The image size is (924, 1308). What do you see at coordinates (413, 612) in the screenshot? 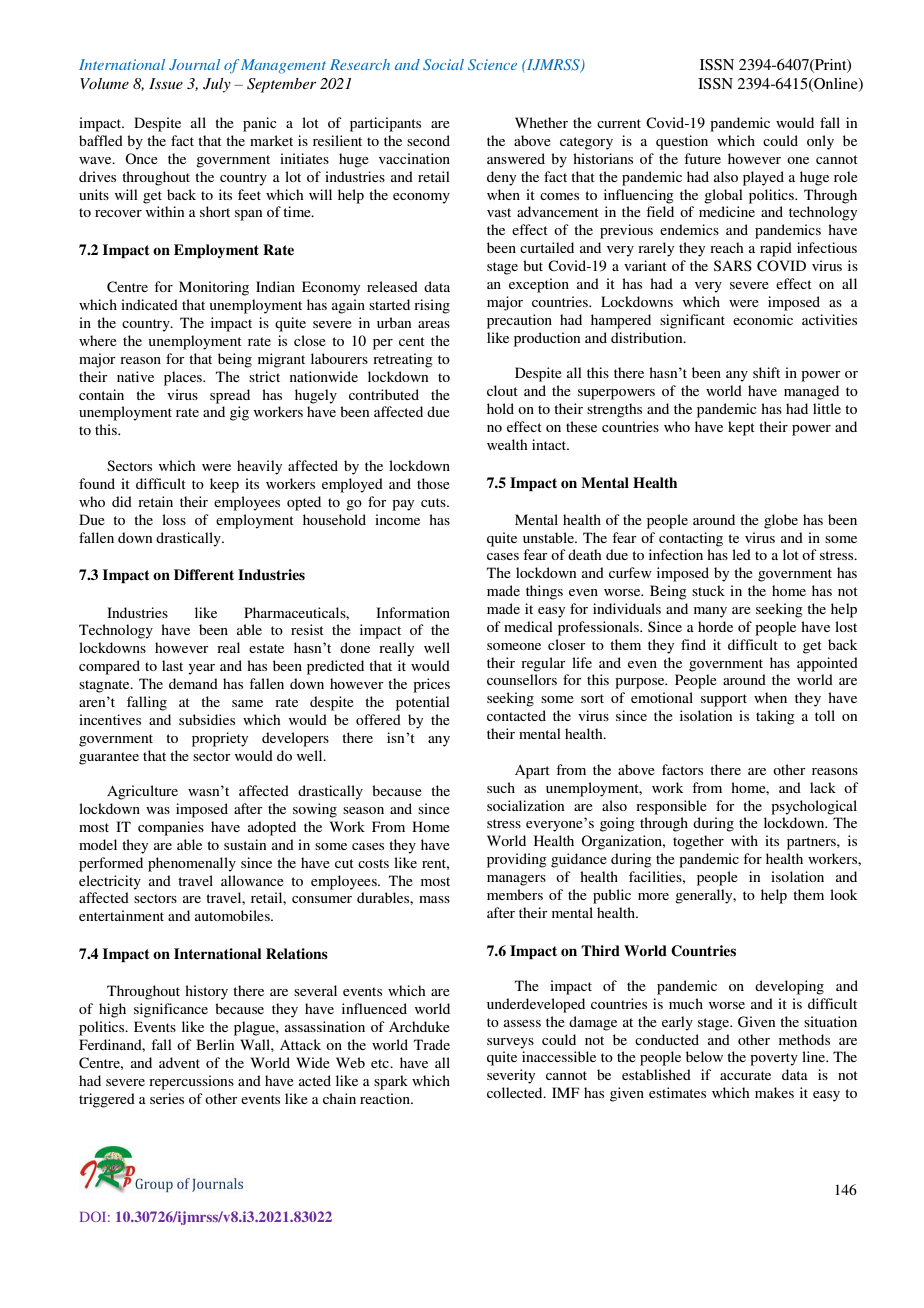
I see `Information` at bounding box center [413, 612].
